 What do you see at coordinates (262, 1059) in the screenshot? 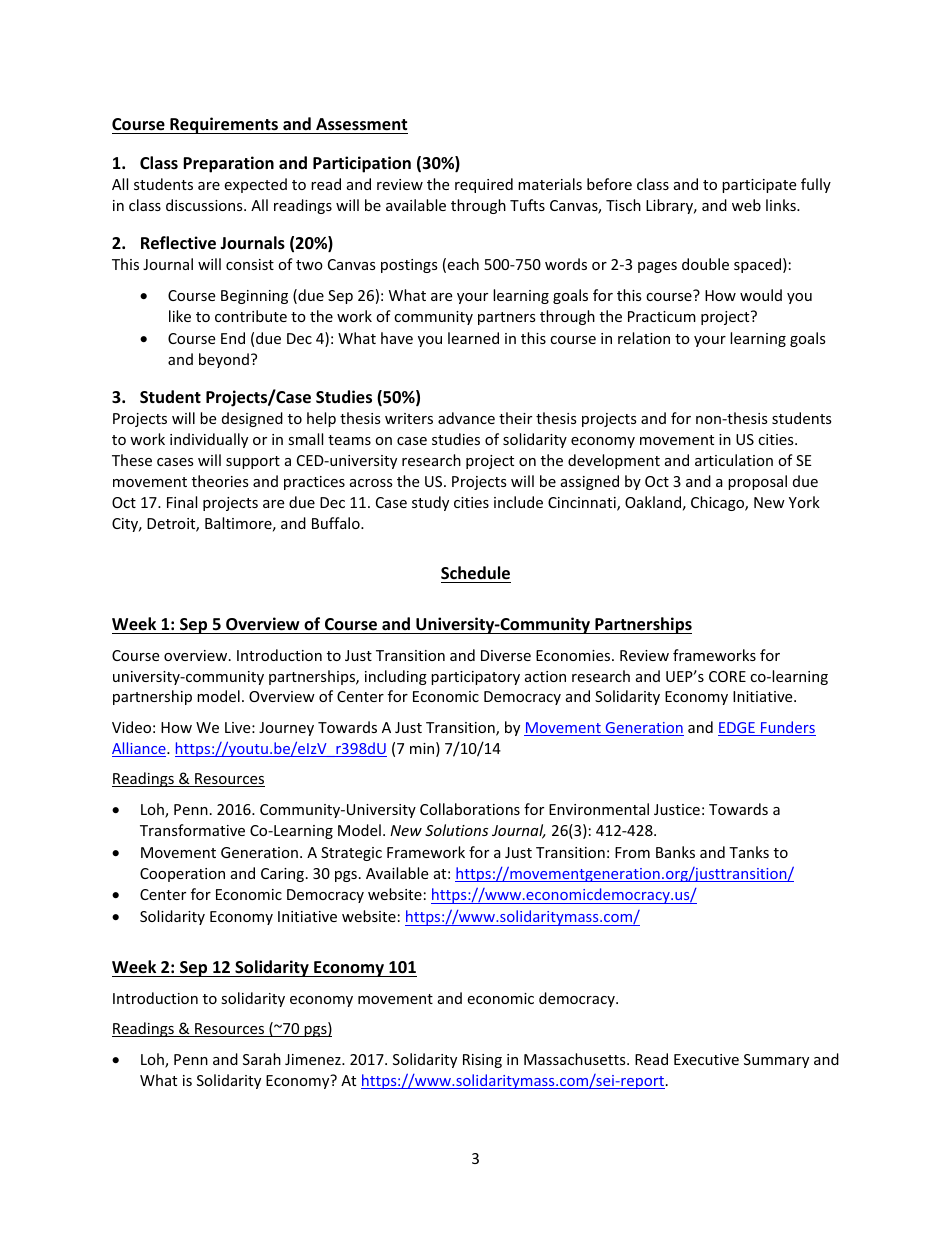
I see `Sarah` at bounding box center [262, 1059].
